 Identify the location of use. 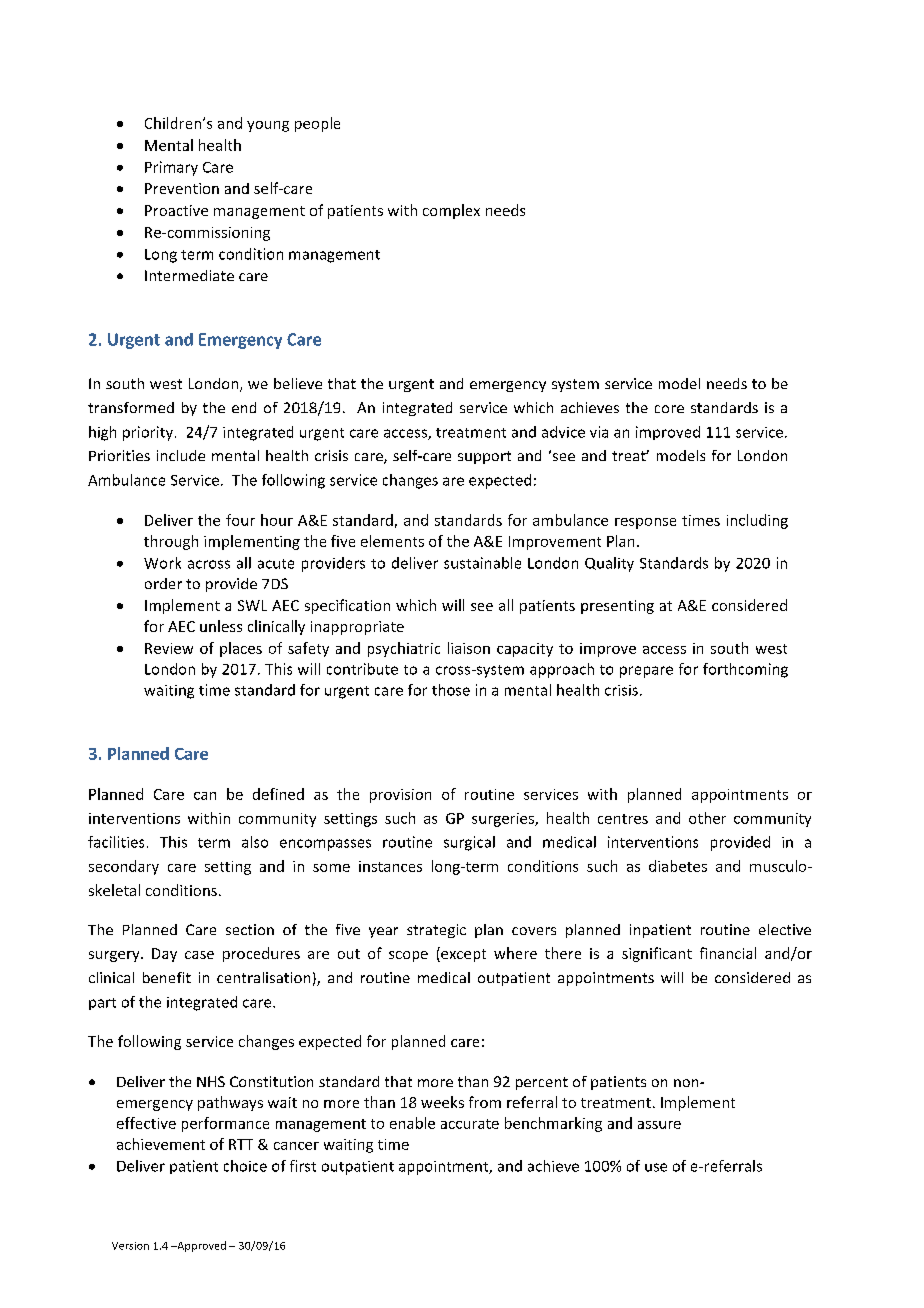
(656, 1167).
